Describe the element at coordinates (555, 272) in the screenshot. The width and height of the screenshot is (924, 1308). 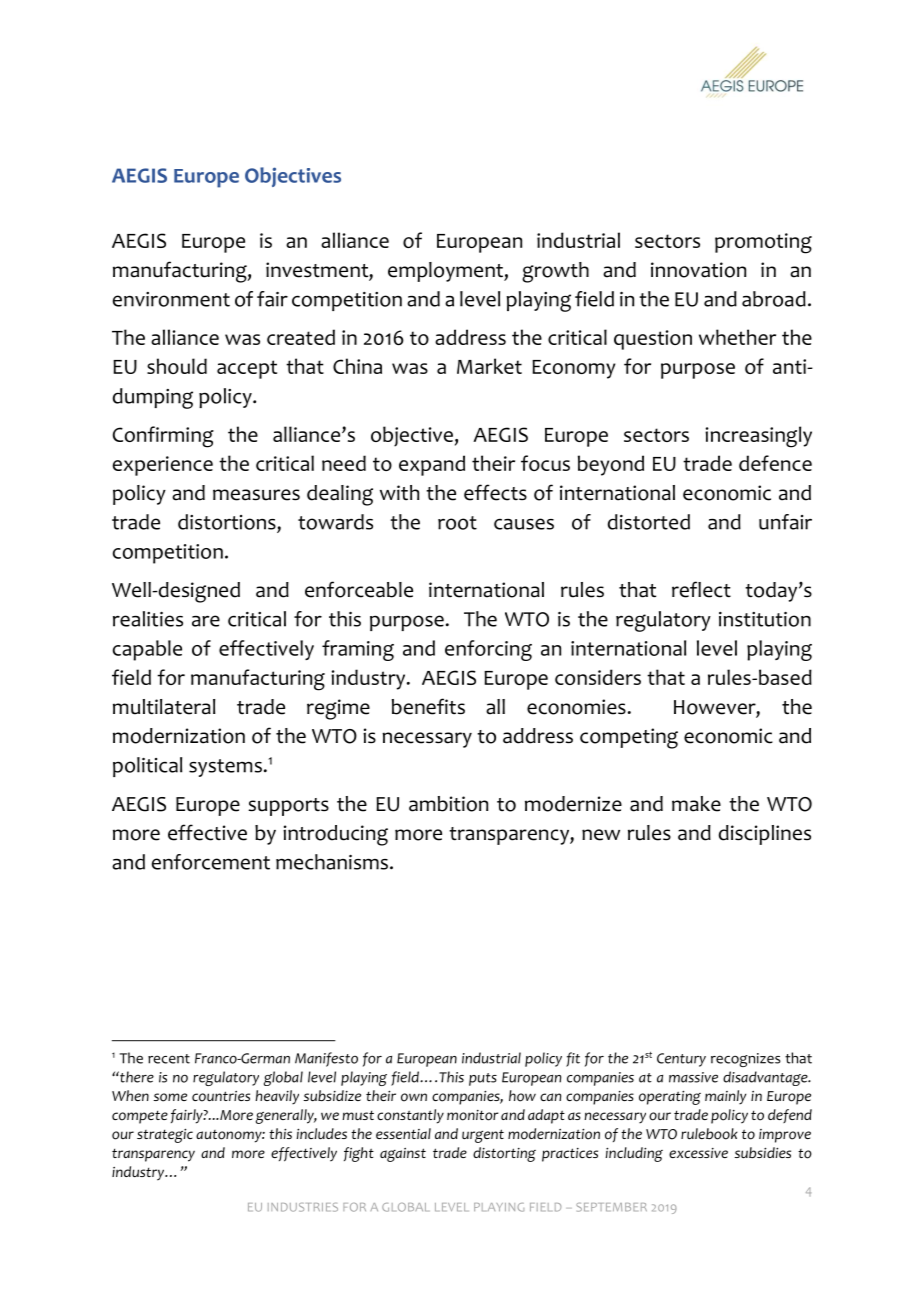
I see `growth` at that location.
